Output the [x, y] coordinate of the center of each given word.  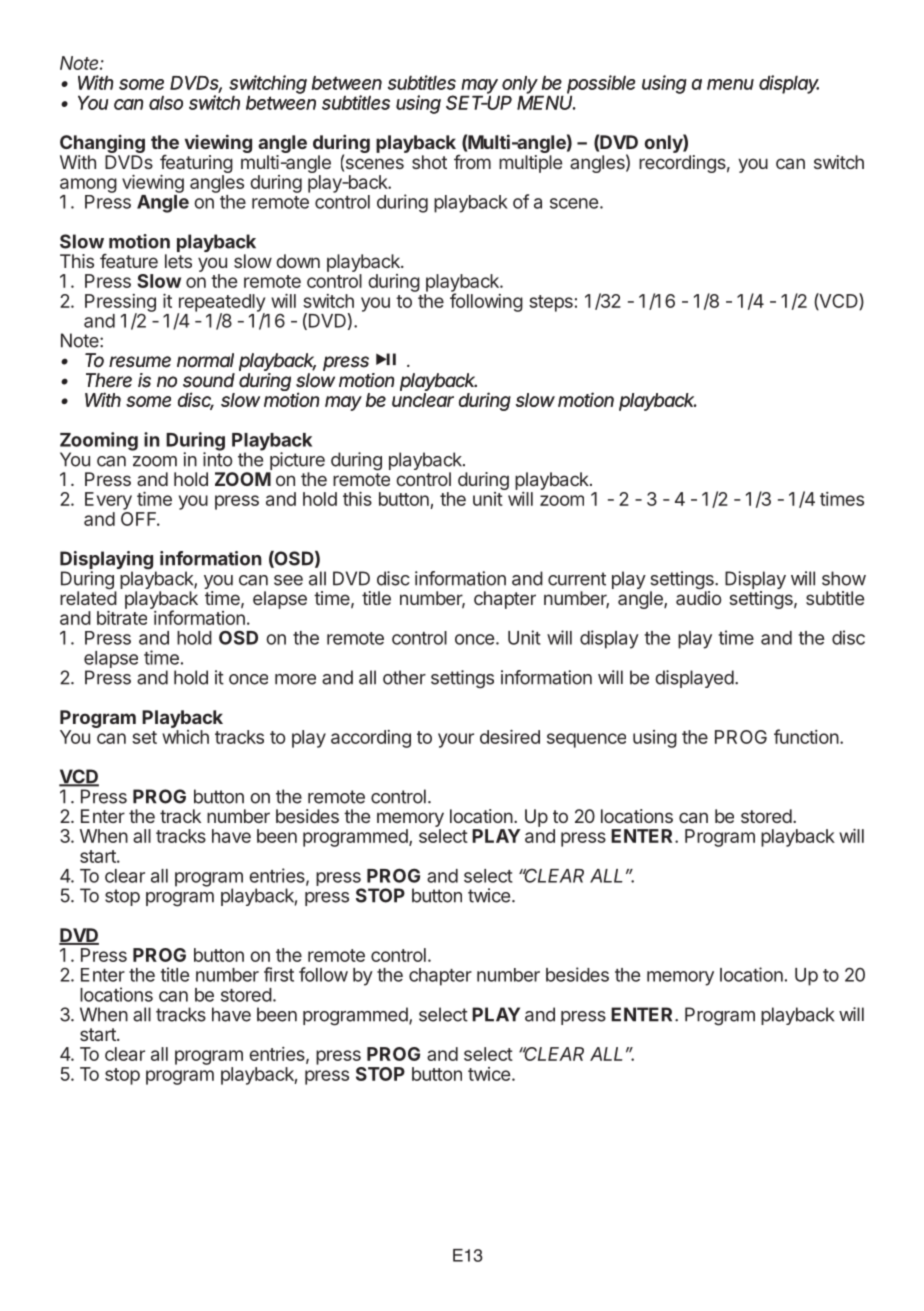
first [279, 974]
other [404, 677]
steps [551, 303]
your [456, 740]
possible [601, 85]
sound [209, 380]
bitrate [122, 618]
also [166, 103]
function [806, 736]
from [472, 162]
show [844, 578]
